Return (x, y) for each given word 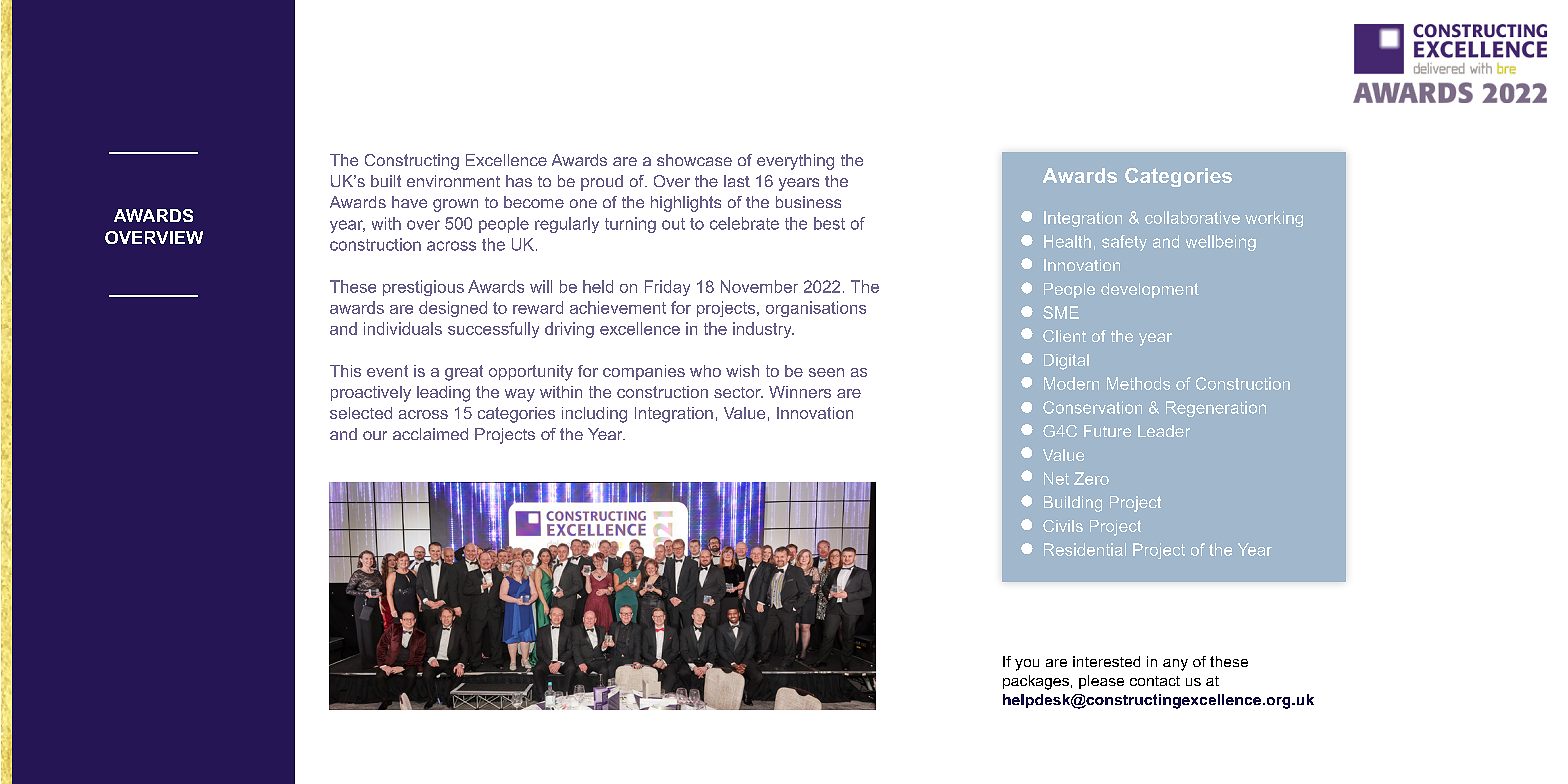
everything (795, 162)
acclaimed (430, 434)
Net (1056, 478)
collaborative (1192, 217)
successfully (493, 330)
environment (453, 181)
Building (1073, 504)
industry (763, 330)
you (1027, 665)
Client (1064, 336)
